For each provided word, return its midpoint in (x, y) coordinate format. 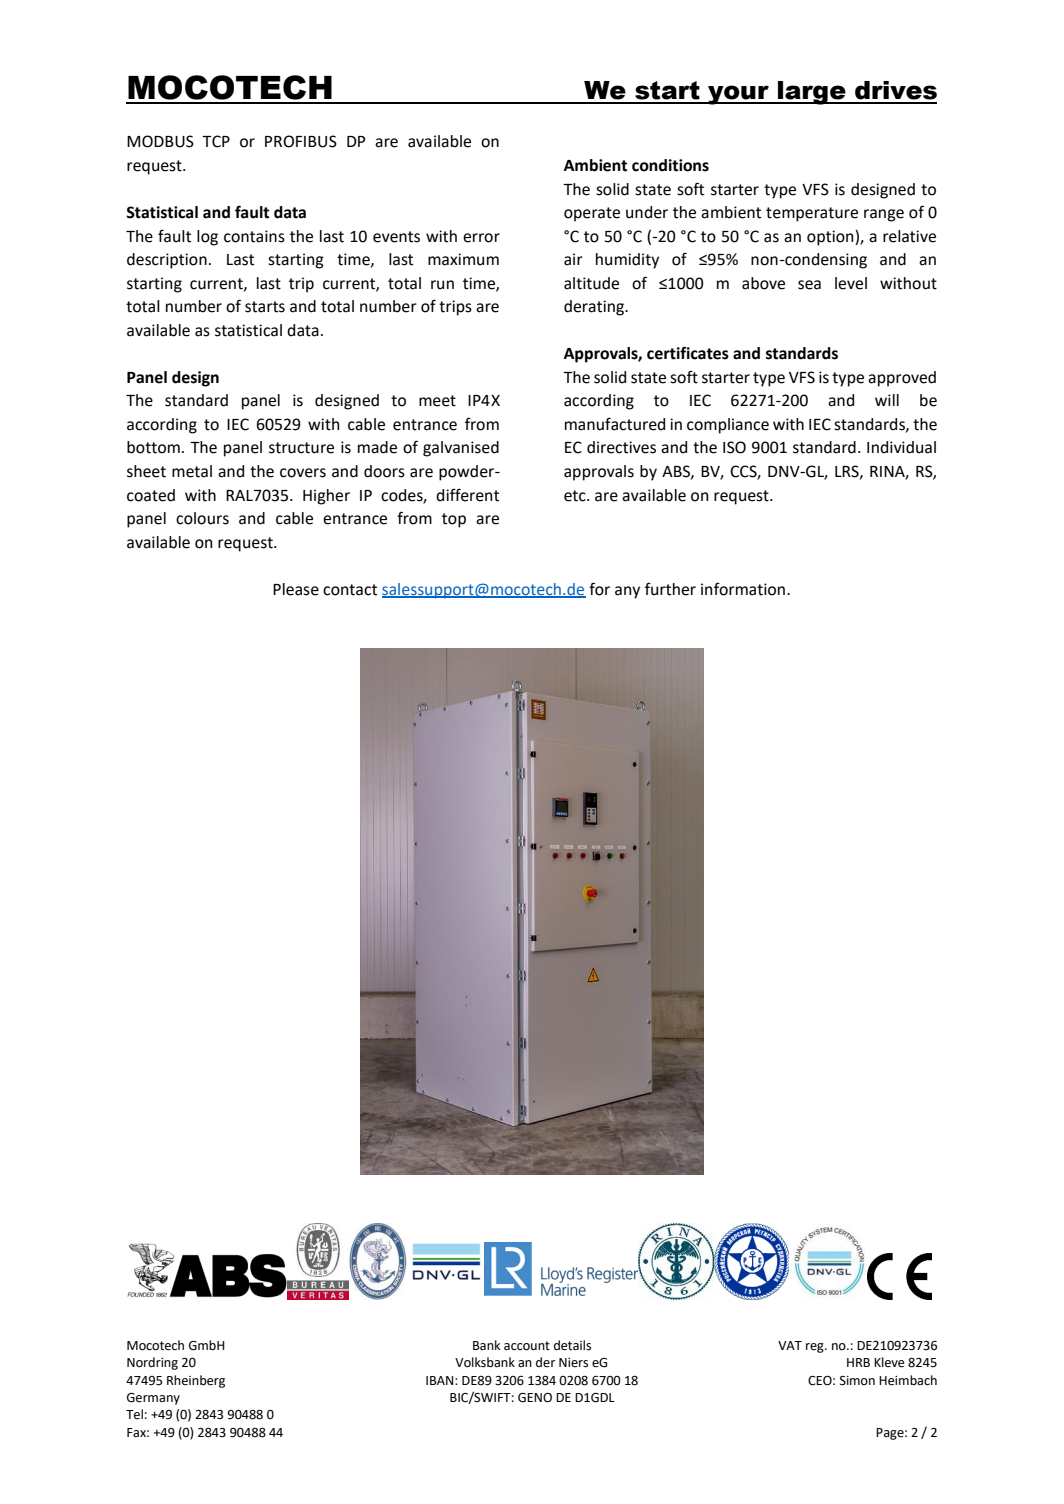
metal (192, 471)
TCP (216, 141)
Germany (153, 1398)
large (812, 93)
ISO (734, 447)
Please (296, 589)
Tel (134, 1414)
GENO (535, 1398)
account (527, 1346)
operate (592, 214)
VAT (790, 1345)
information (743, 589)
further (670, 589)
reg (816, 1348)
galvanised (461, 449)
